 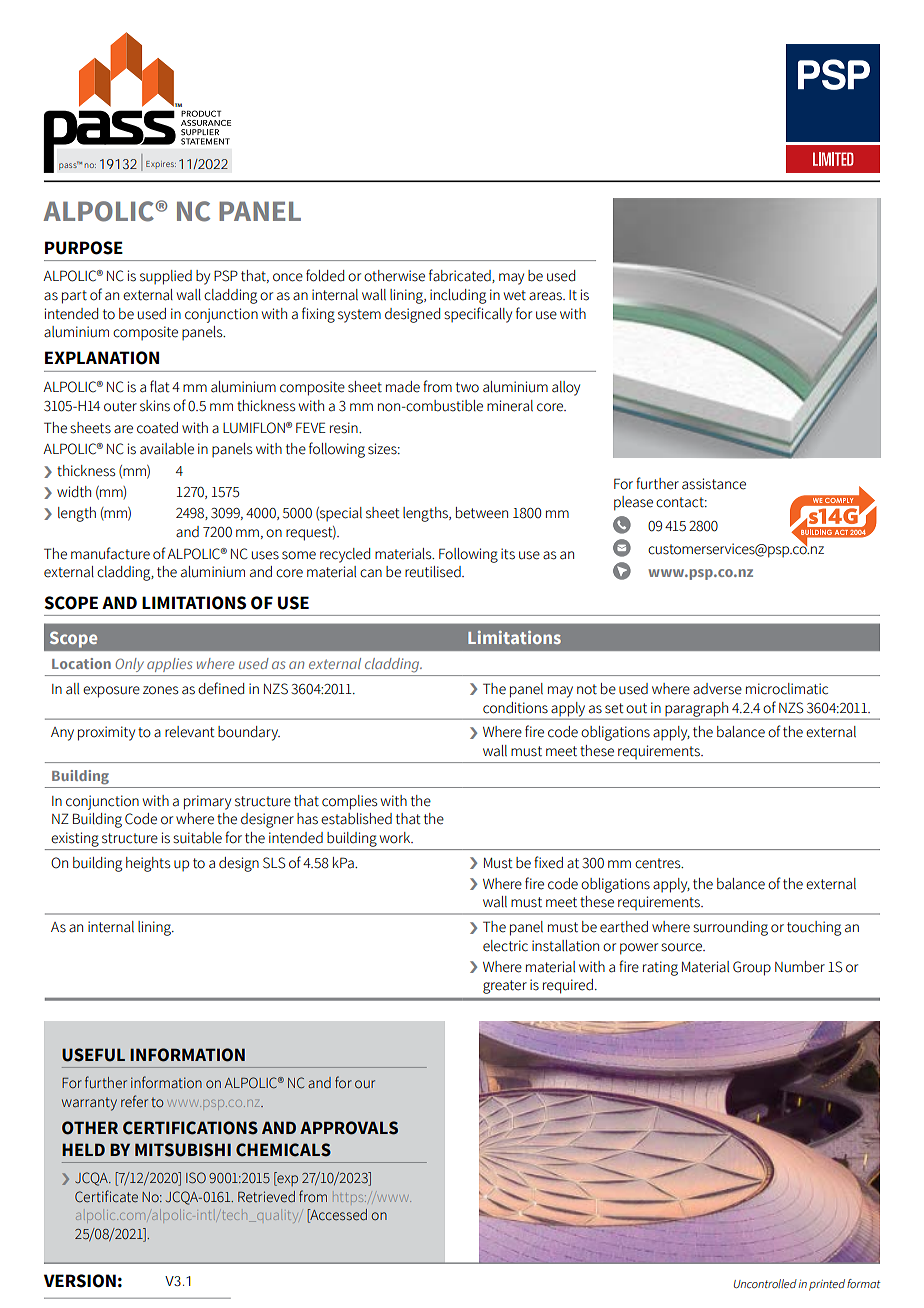 I want to click on VERSION, so click(x=80, y=1281).
